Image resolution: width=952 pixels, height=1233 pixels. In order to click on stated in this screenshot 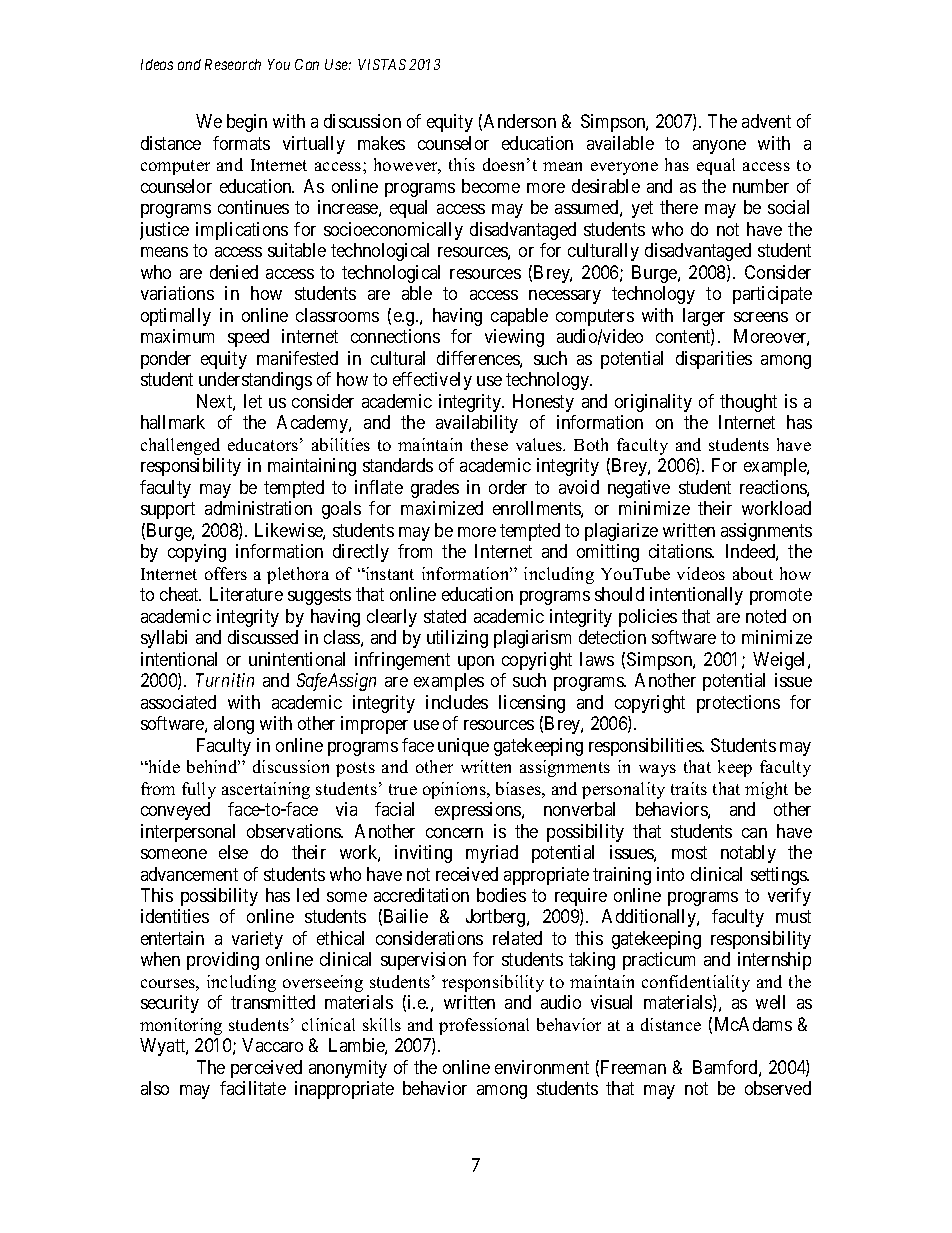, I will do `click(445, 616)`.
